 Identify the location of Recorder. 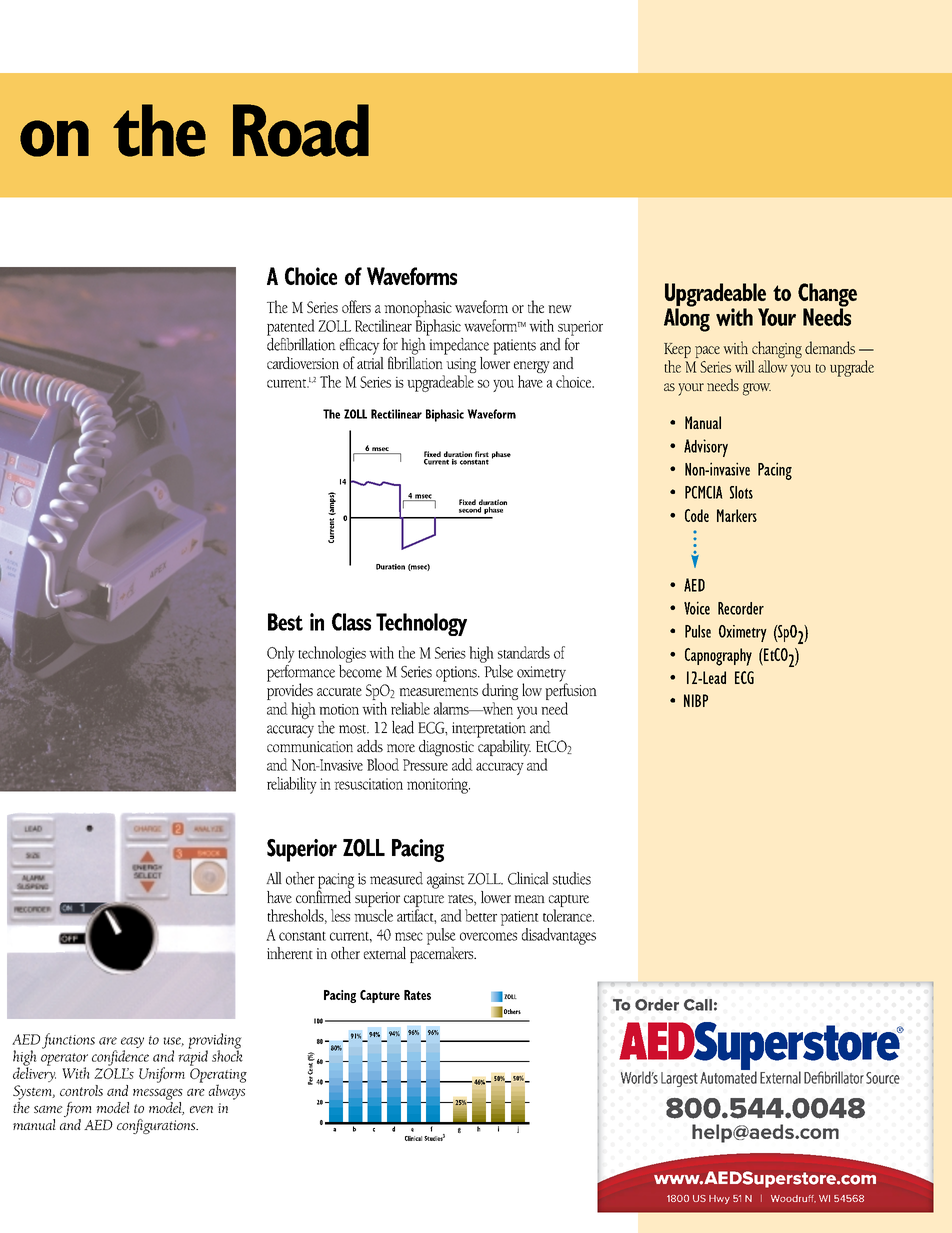
(741, 608).
